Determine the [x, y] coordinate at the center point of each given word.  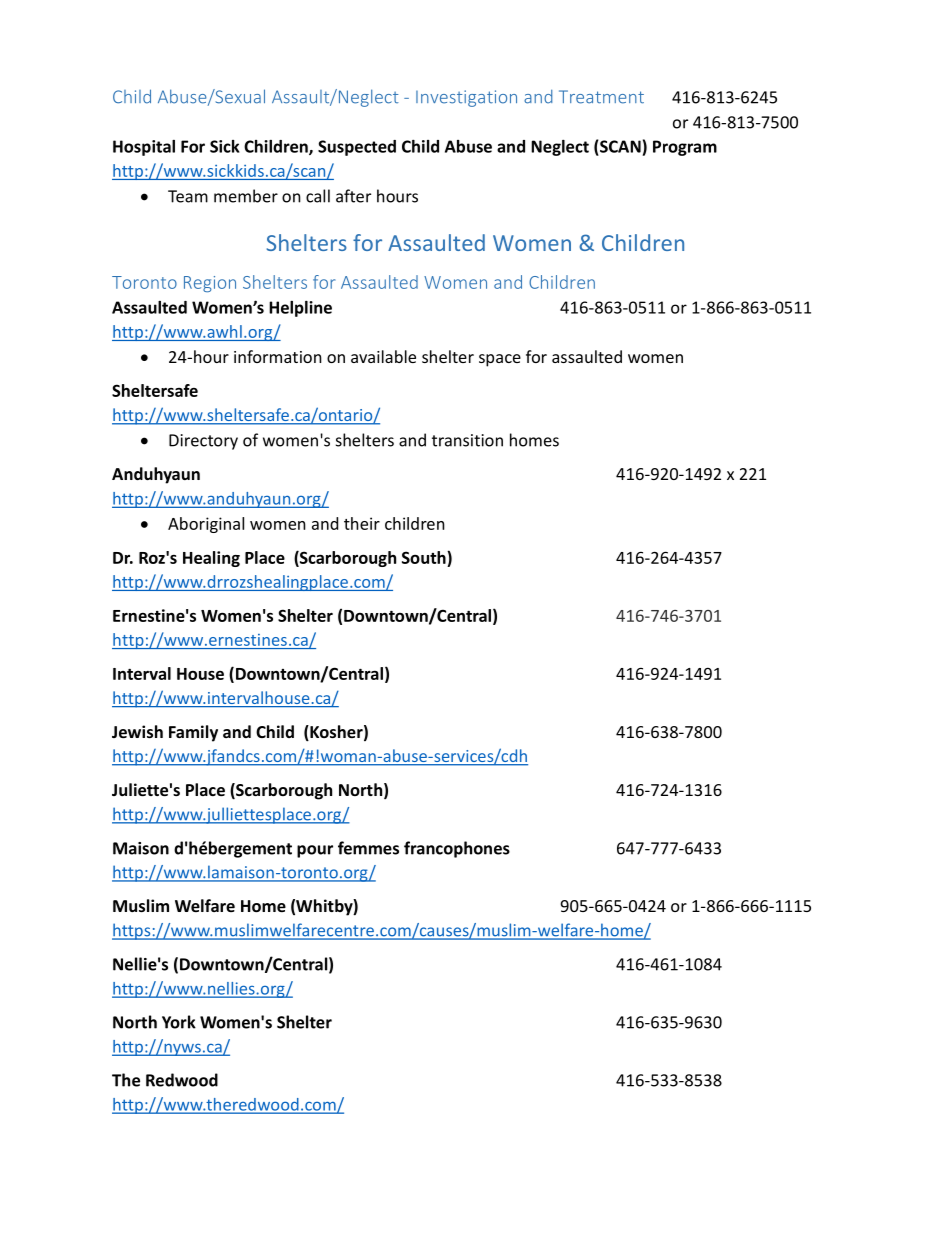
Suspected [357, 148]
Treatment [601, 97]
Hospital [144, 148]
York [179, 1022]
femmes [368, 848]
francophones [457, 849]
